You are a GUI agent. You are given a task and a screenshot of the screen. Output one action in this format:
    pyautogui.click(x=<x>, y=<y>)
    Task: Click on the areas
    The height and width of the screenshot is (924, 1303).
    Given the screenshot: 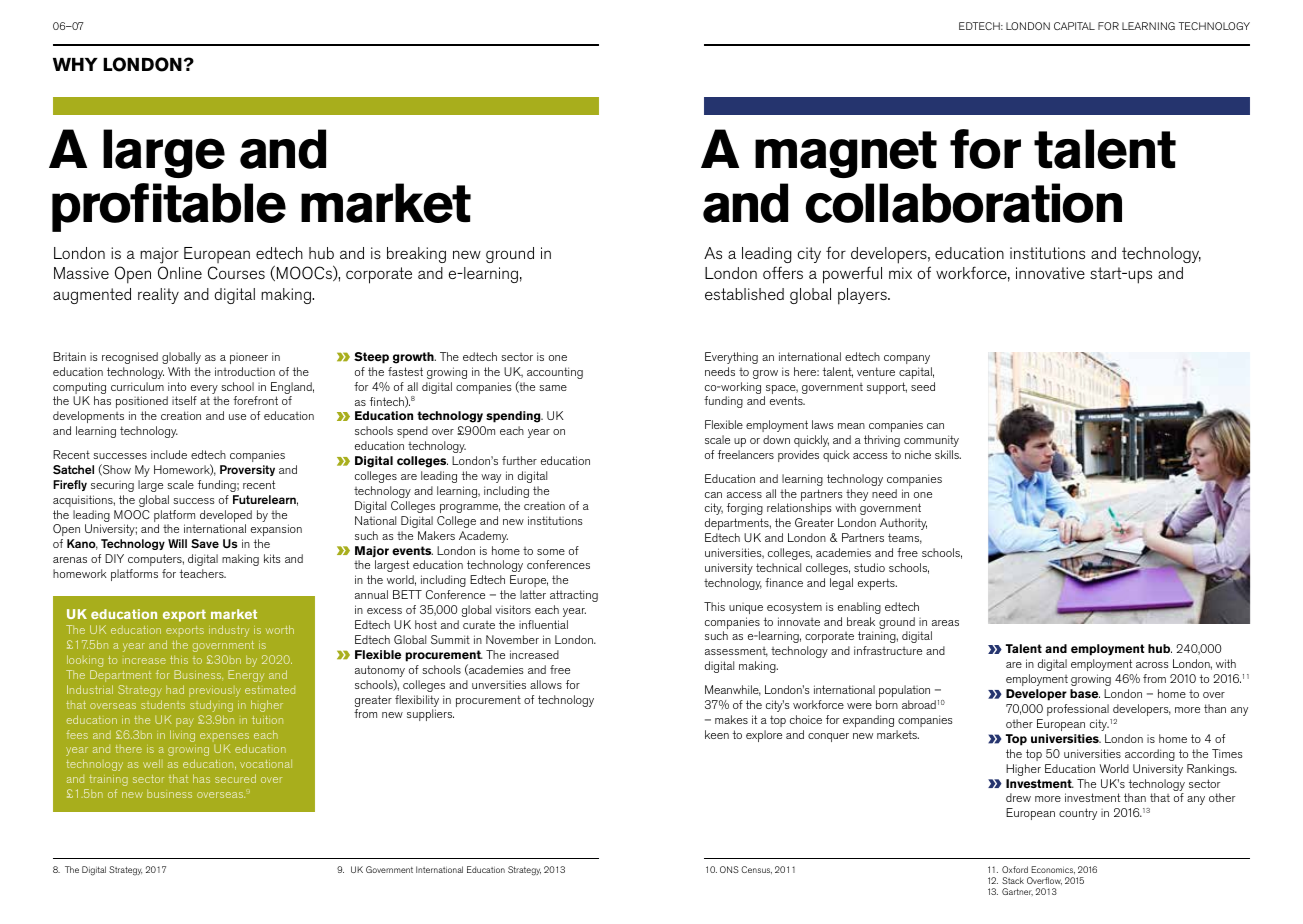 What is the action you would take?
    pyautogui.click(x=945, y=623)
